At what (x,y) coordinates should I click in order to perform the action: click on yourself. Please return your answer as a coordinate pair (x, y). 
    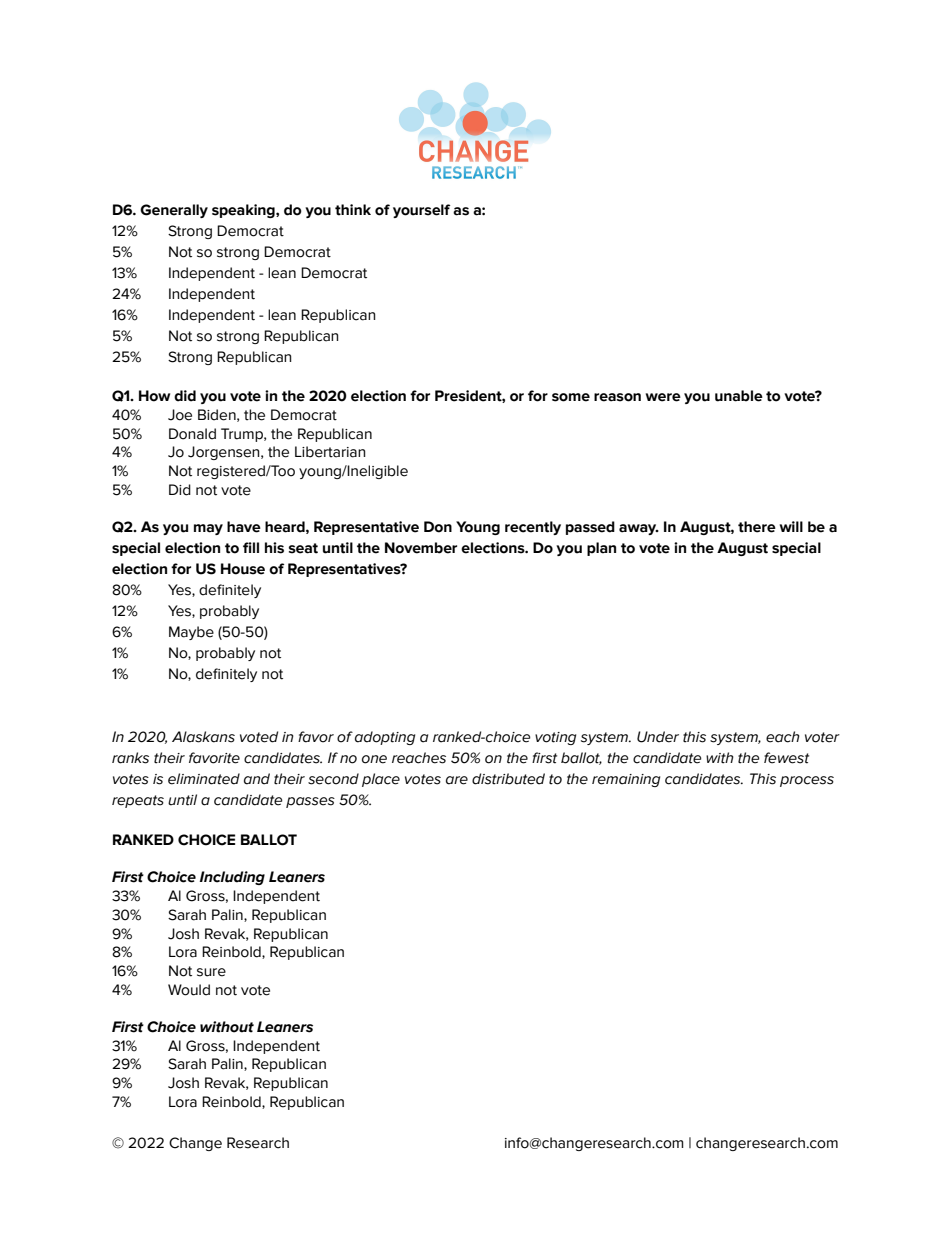
    Looking at the image, I should click on (421, 211).
